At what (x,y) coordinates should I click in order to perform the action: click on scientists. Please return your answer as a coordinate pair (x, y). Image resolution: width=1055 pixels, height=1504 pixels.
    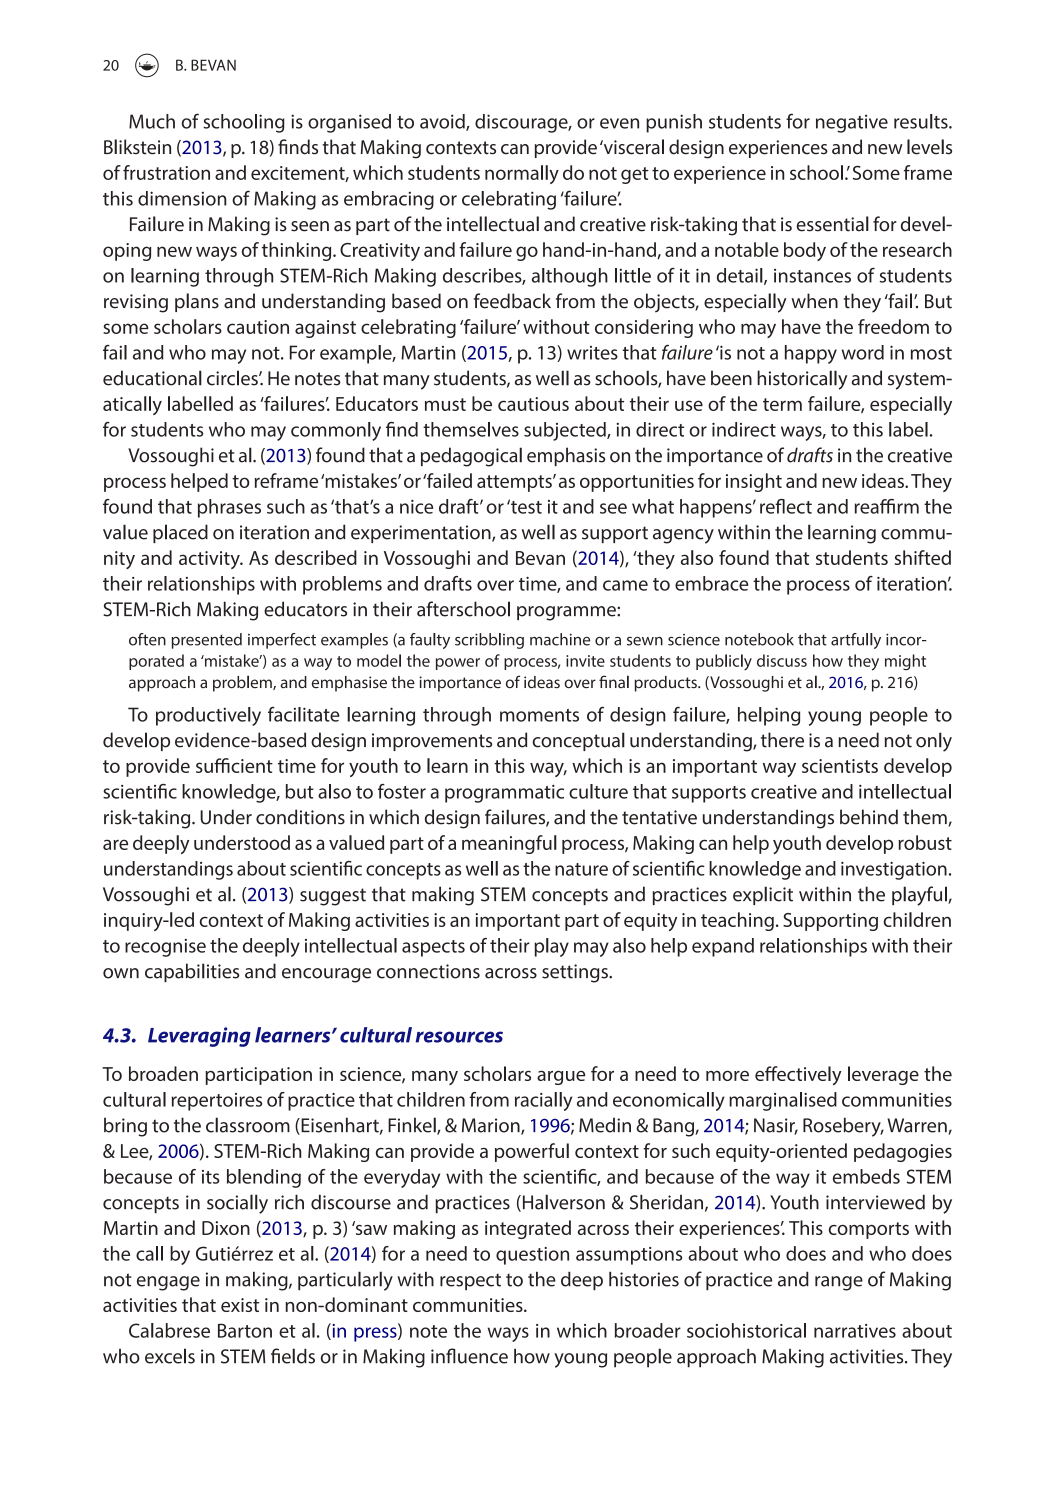
    Looking at the image, I should click on (840, 766).
